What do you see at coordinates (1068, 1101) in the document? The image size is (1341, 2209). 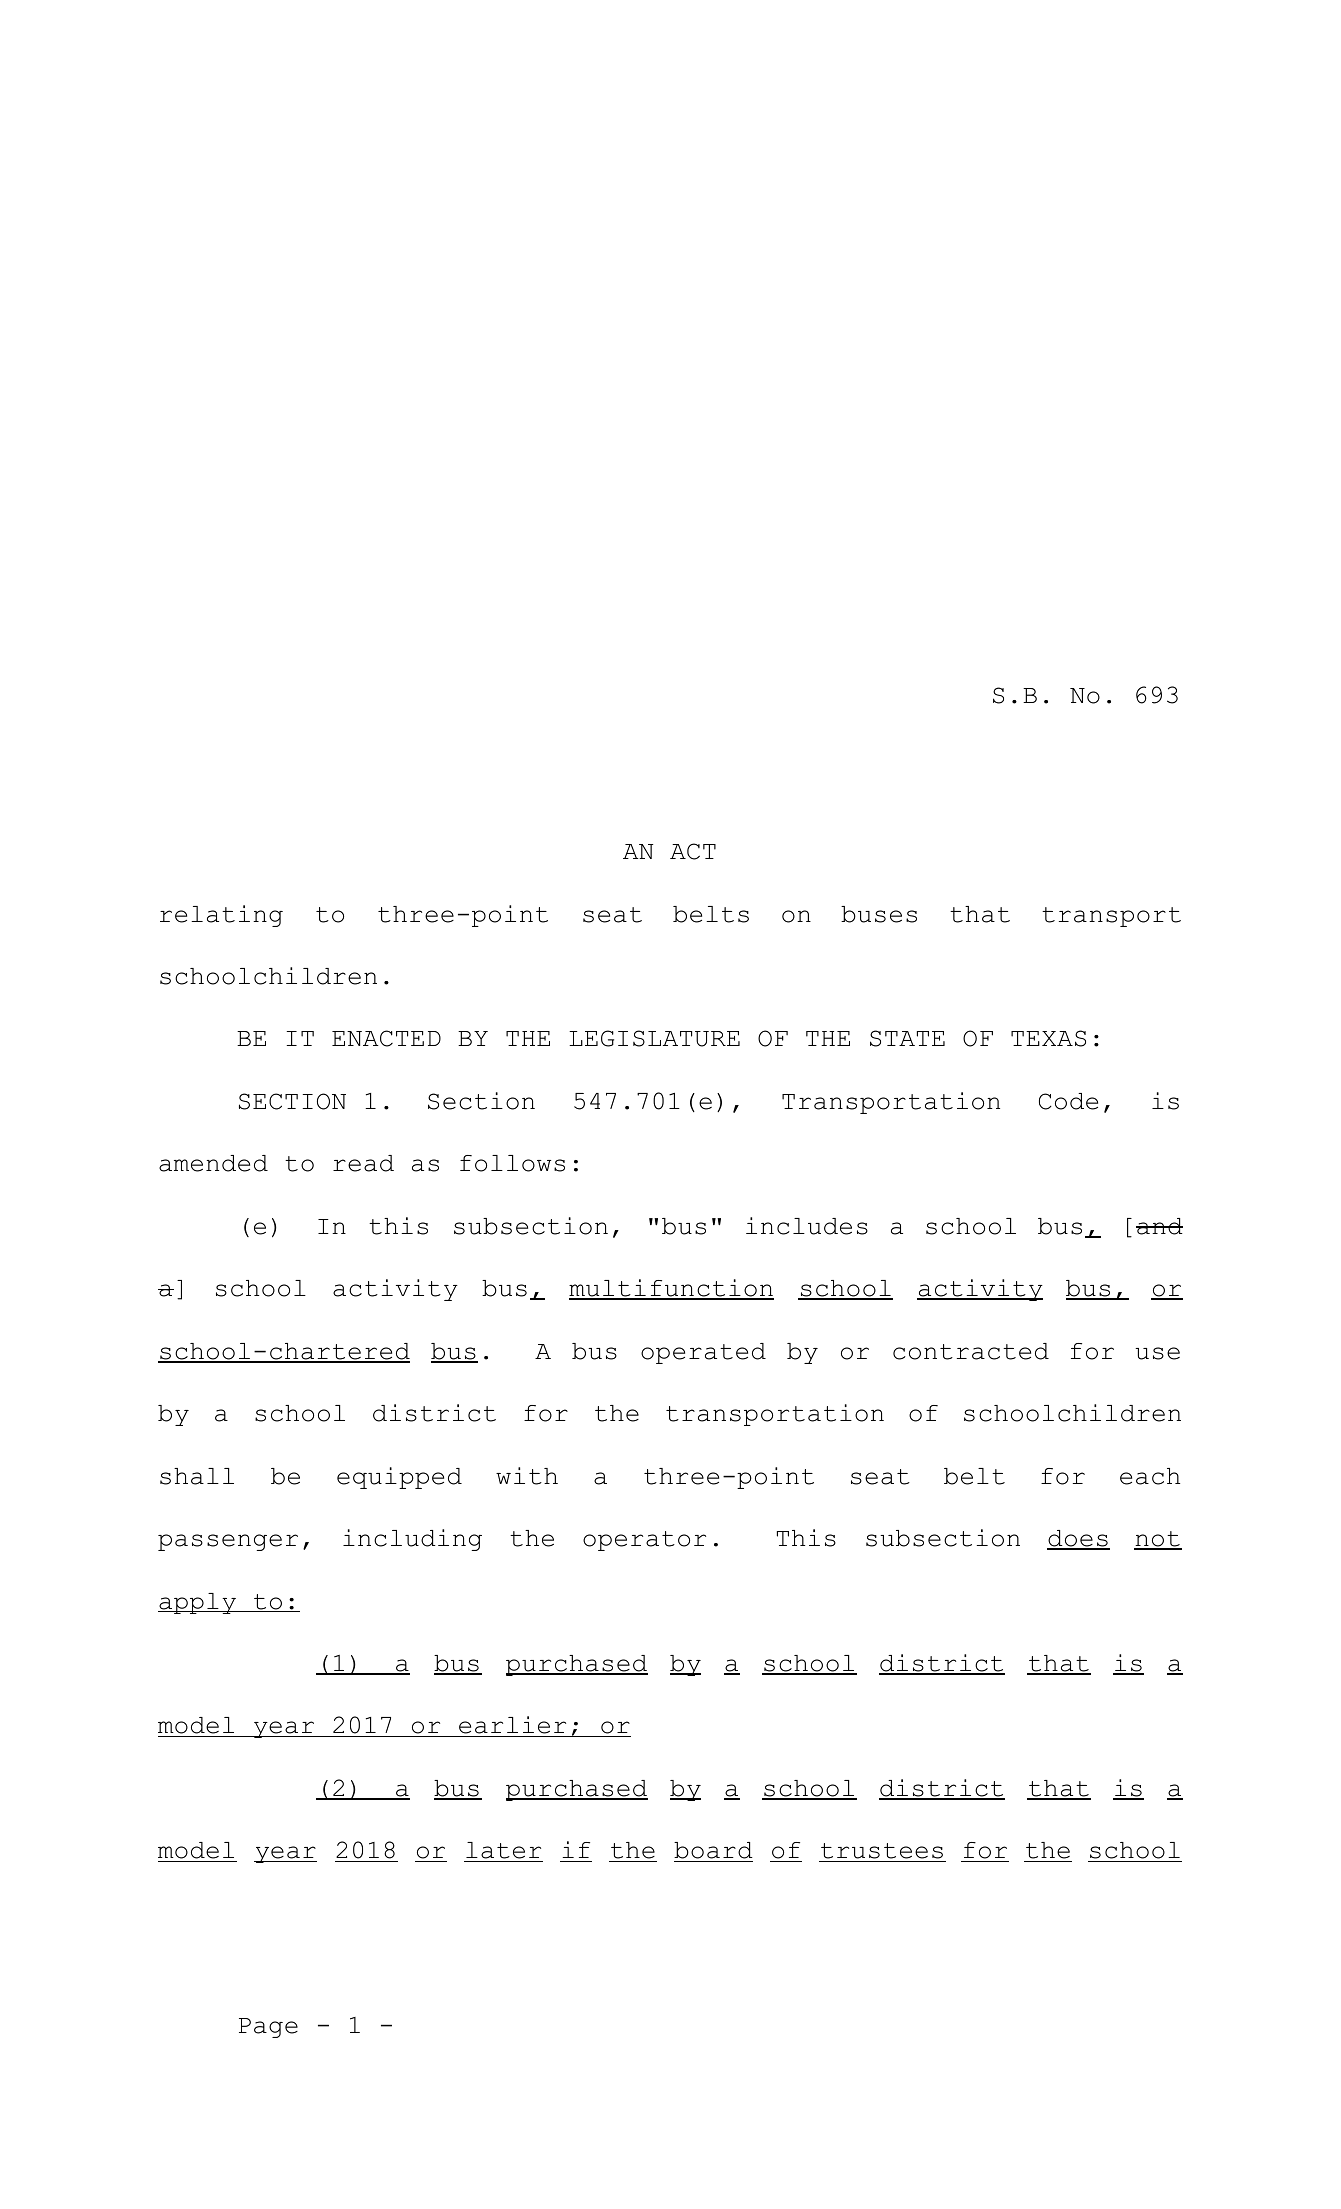 I see `Code` at bounding box center [1068, 1101].
